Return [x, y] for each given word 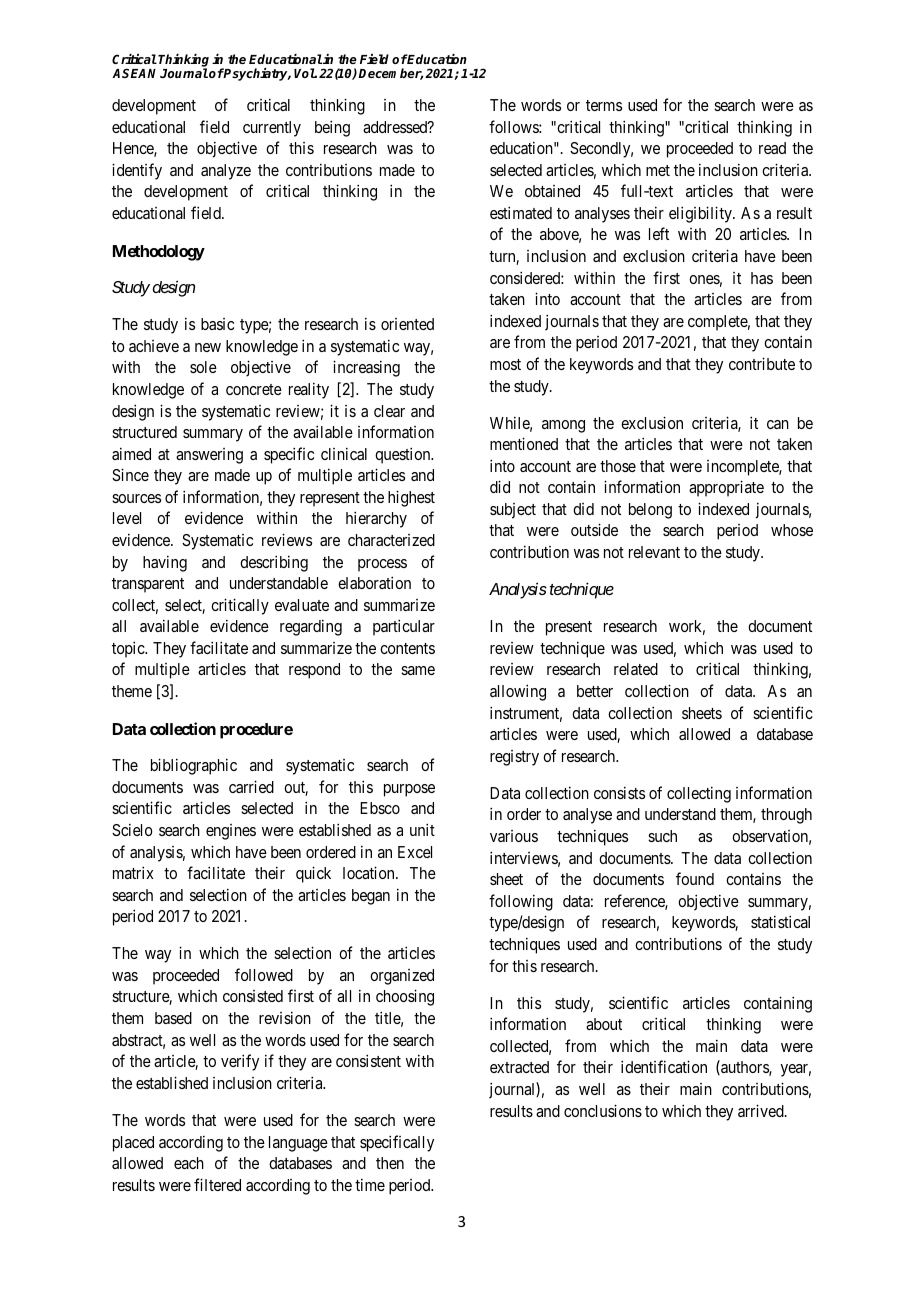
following [521, 902]
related [636, 669]
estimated [521, 212]
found [695, 878]
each [189, 1163]
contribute [762, 363]
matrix [133, 872]
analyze [226, 172]
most [505, 364]
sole [203, 367]
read [772, 148]
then [390, 1163]
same [418, 670]
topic [129, 649]
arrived [762, 1110]
